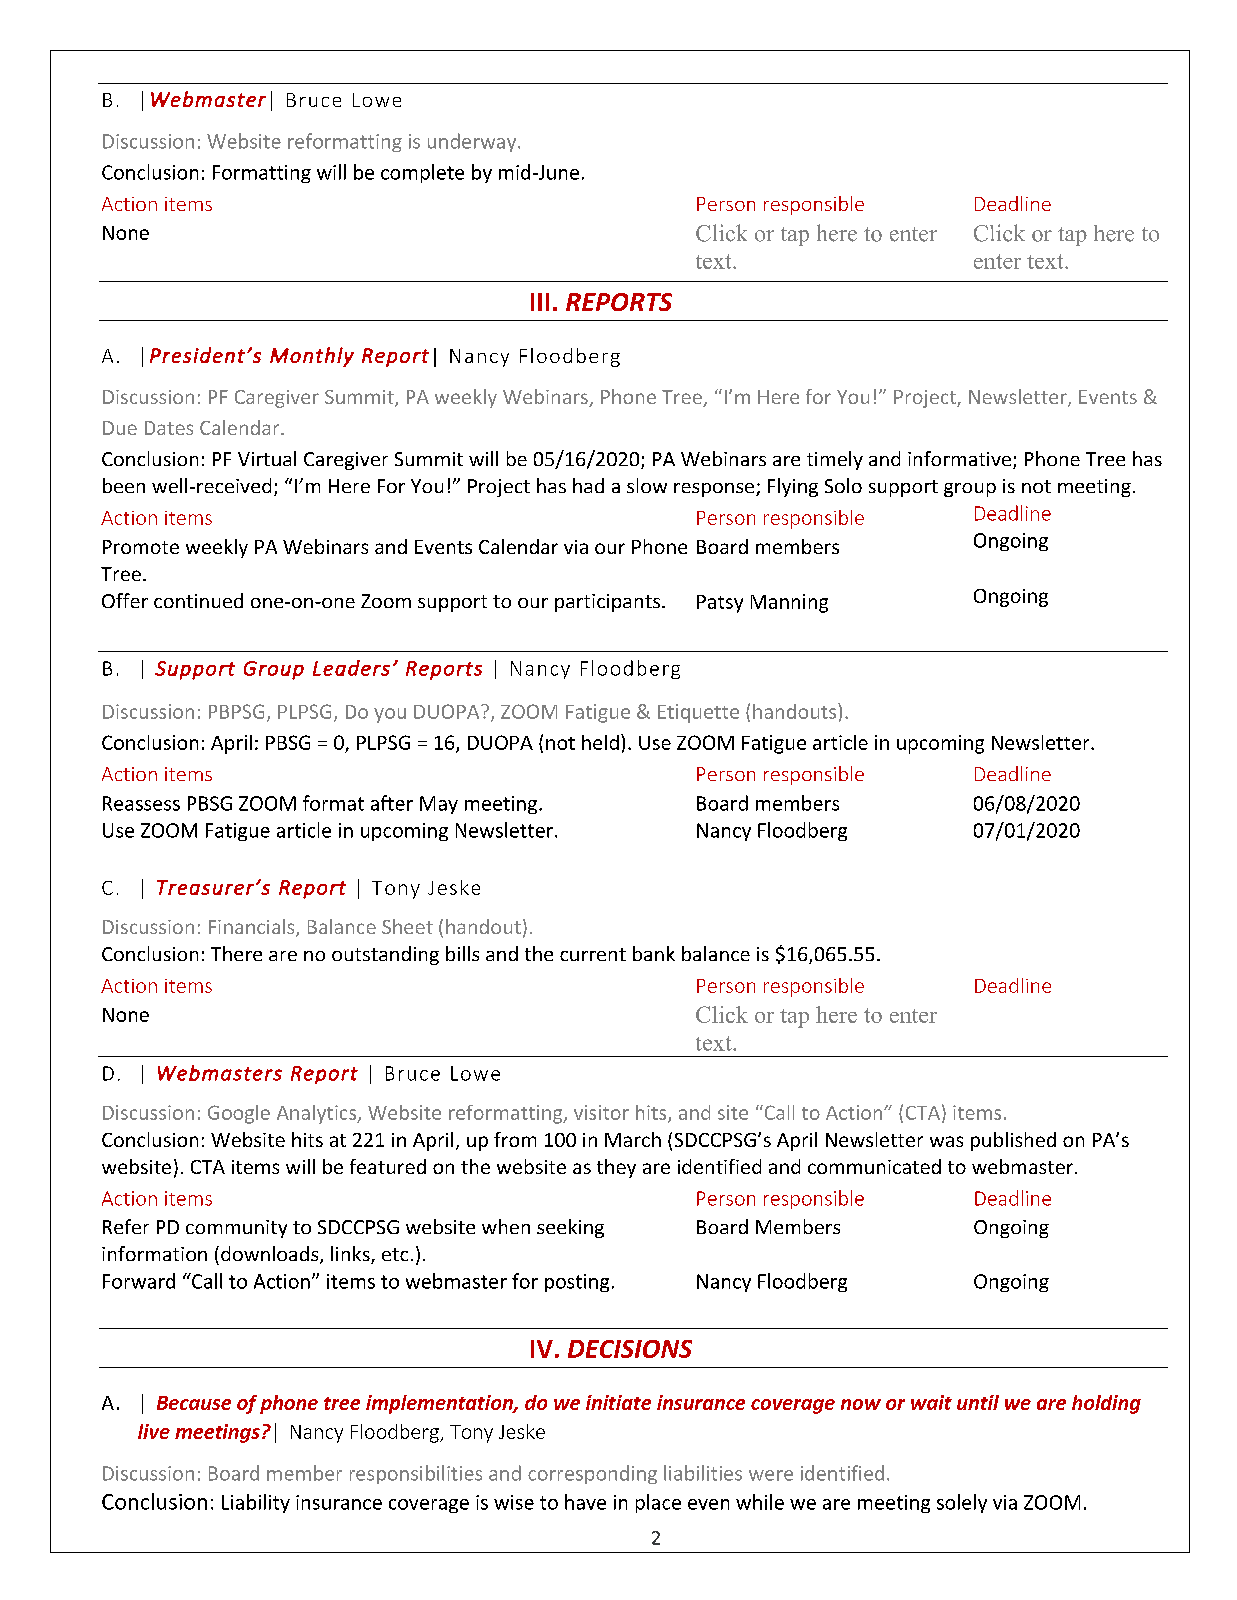 This document has width=1237, height=1600. What do you see at coordinates (600, 742) in the document?
I see `held` at bounding box center [600, 742].
